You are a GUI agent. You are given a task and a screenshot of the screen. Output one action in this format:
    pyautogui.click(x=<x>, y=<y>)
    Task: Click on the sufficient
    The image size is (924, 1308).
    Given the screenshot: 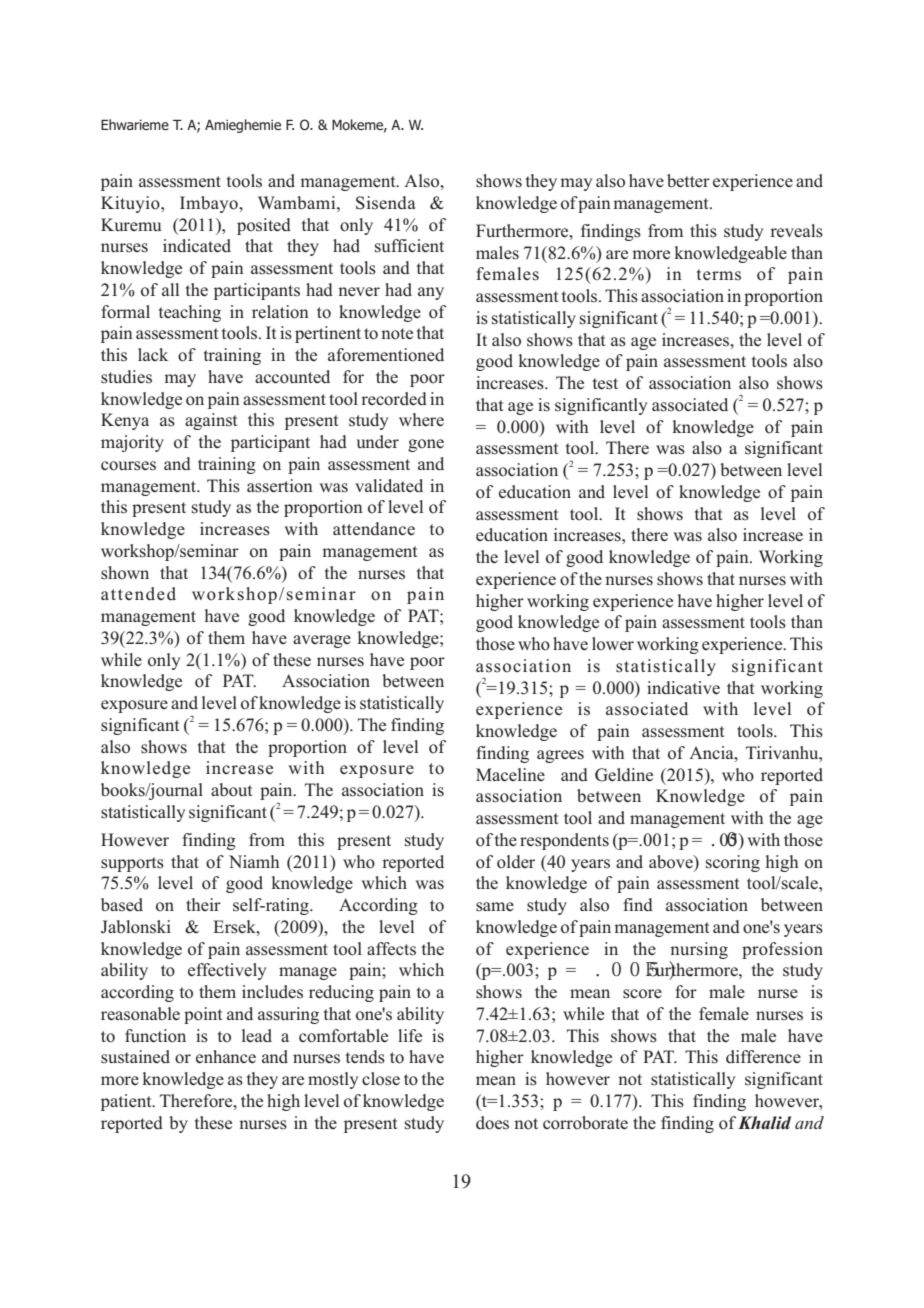 What is the action you would take?
    pyautogui.click(x=409, y=246)
